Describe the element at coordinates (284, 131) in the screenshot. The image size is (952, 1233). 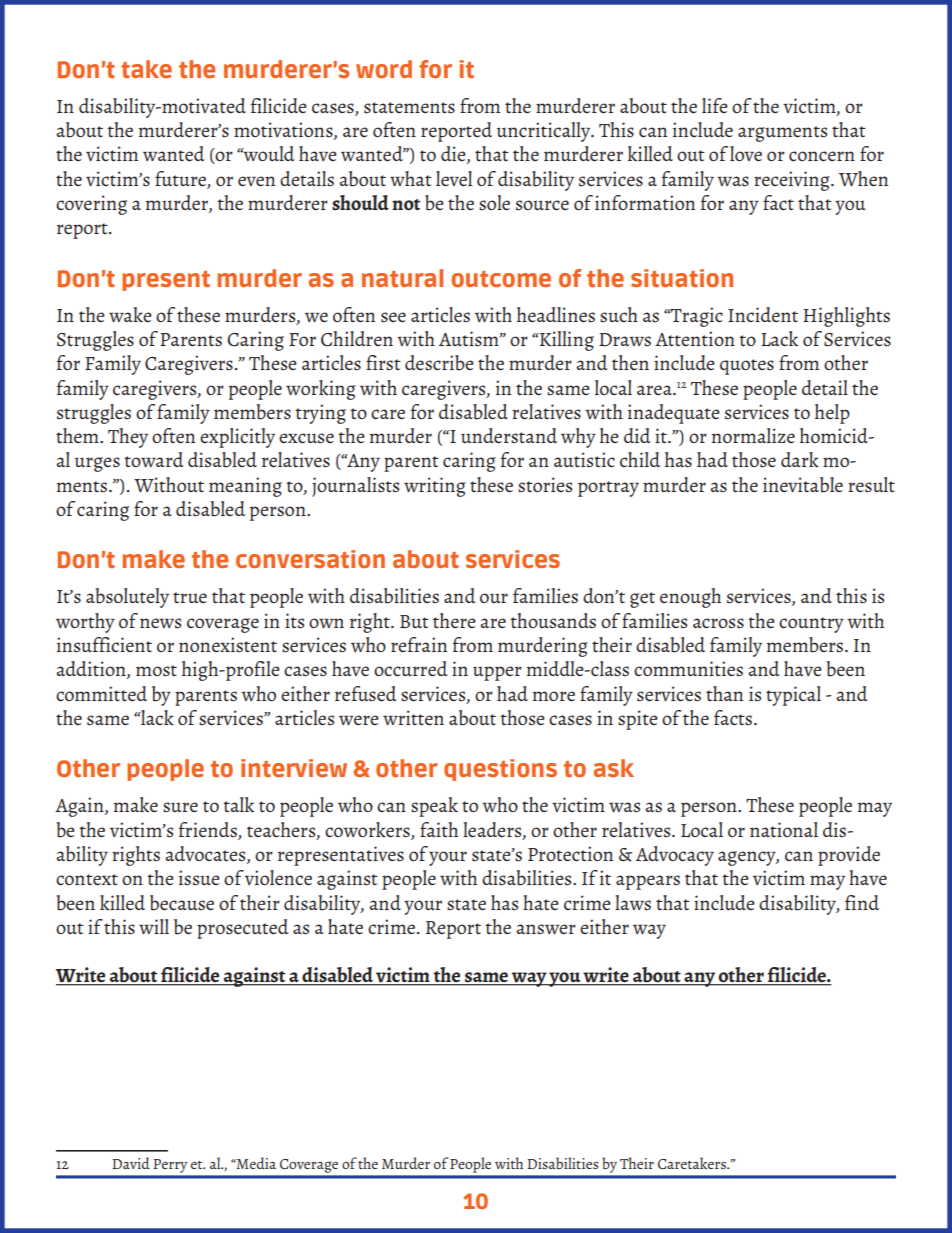
I see `motivations` at that location.
